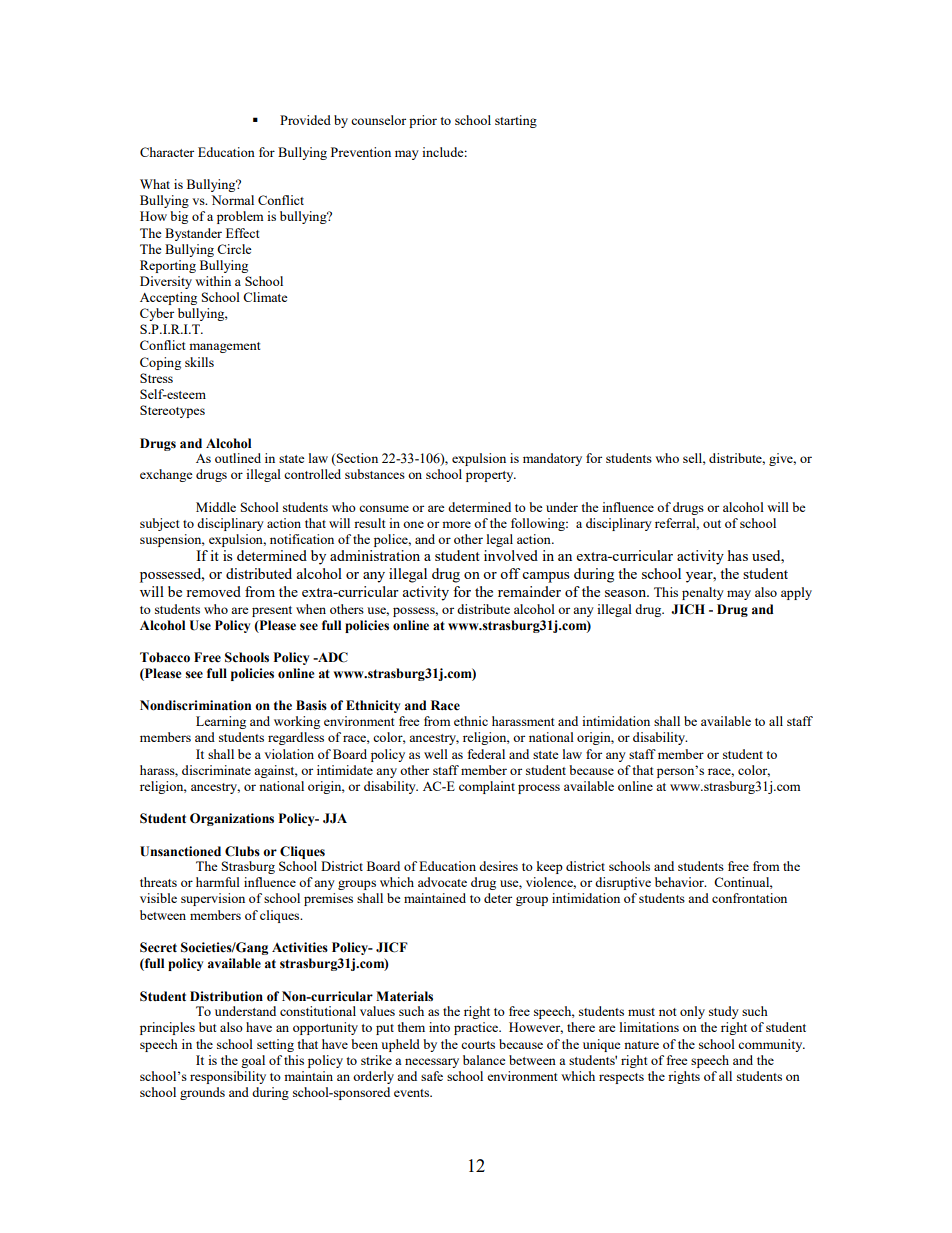  Describe the element at coordinates (516, 121) in the screenshot. I see `starting` at that location.
